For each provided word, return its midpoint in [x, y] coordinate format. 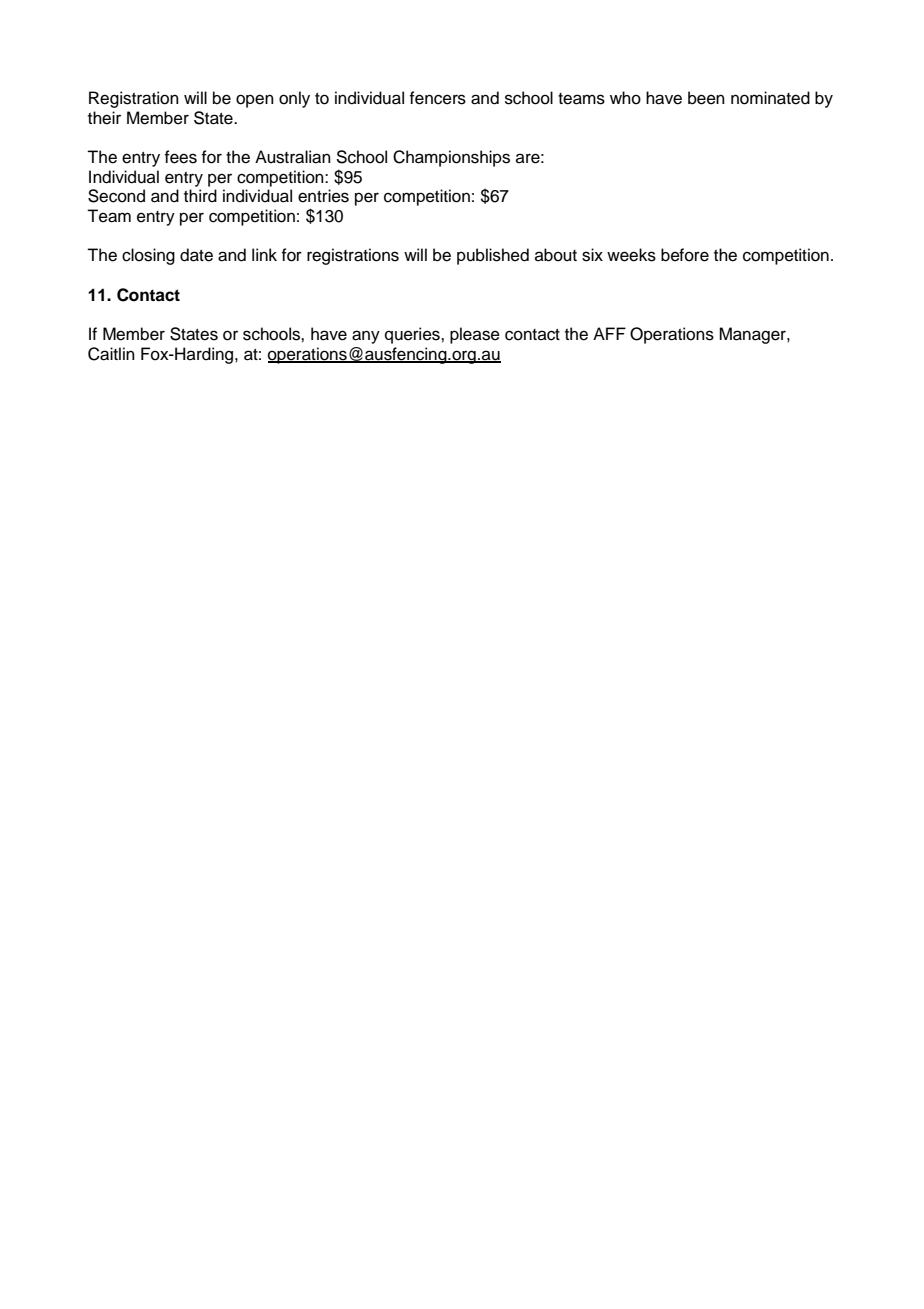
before [685, 255]
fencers [437, 98]
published [493, 256]
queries [413, 335]
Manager [753, 335]
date [196, 255]
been [706, 98]
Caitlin [111, 354]
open [255, 101]
